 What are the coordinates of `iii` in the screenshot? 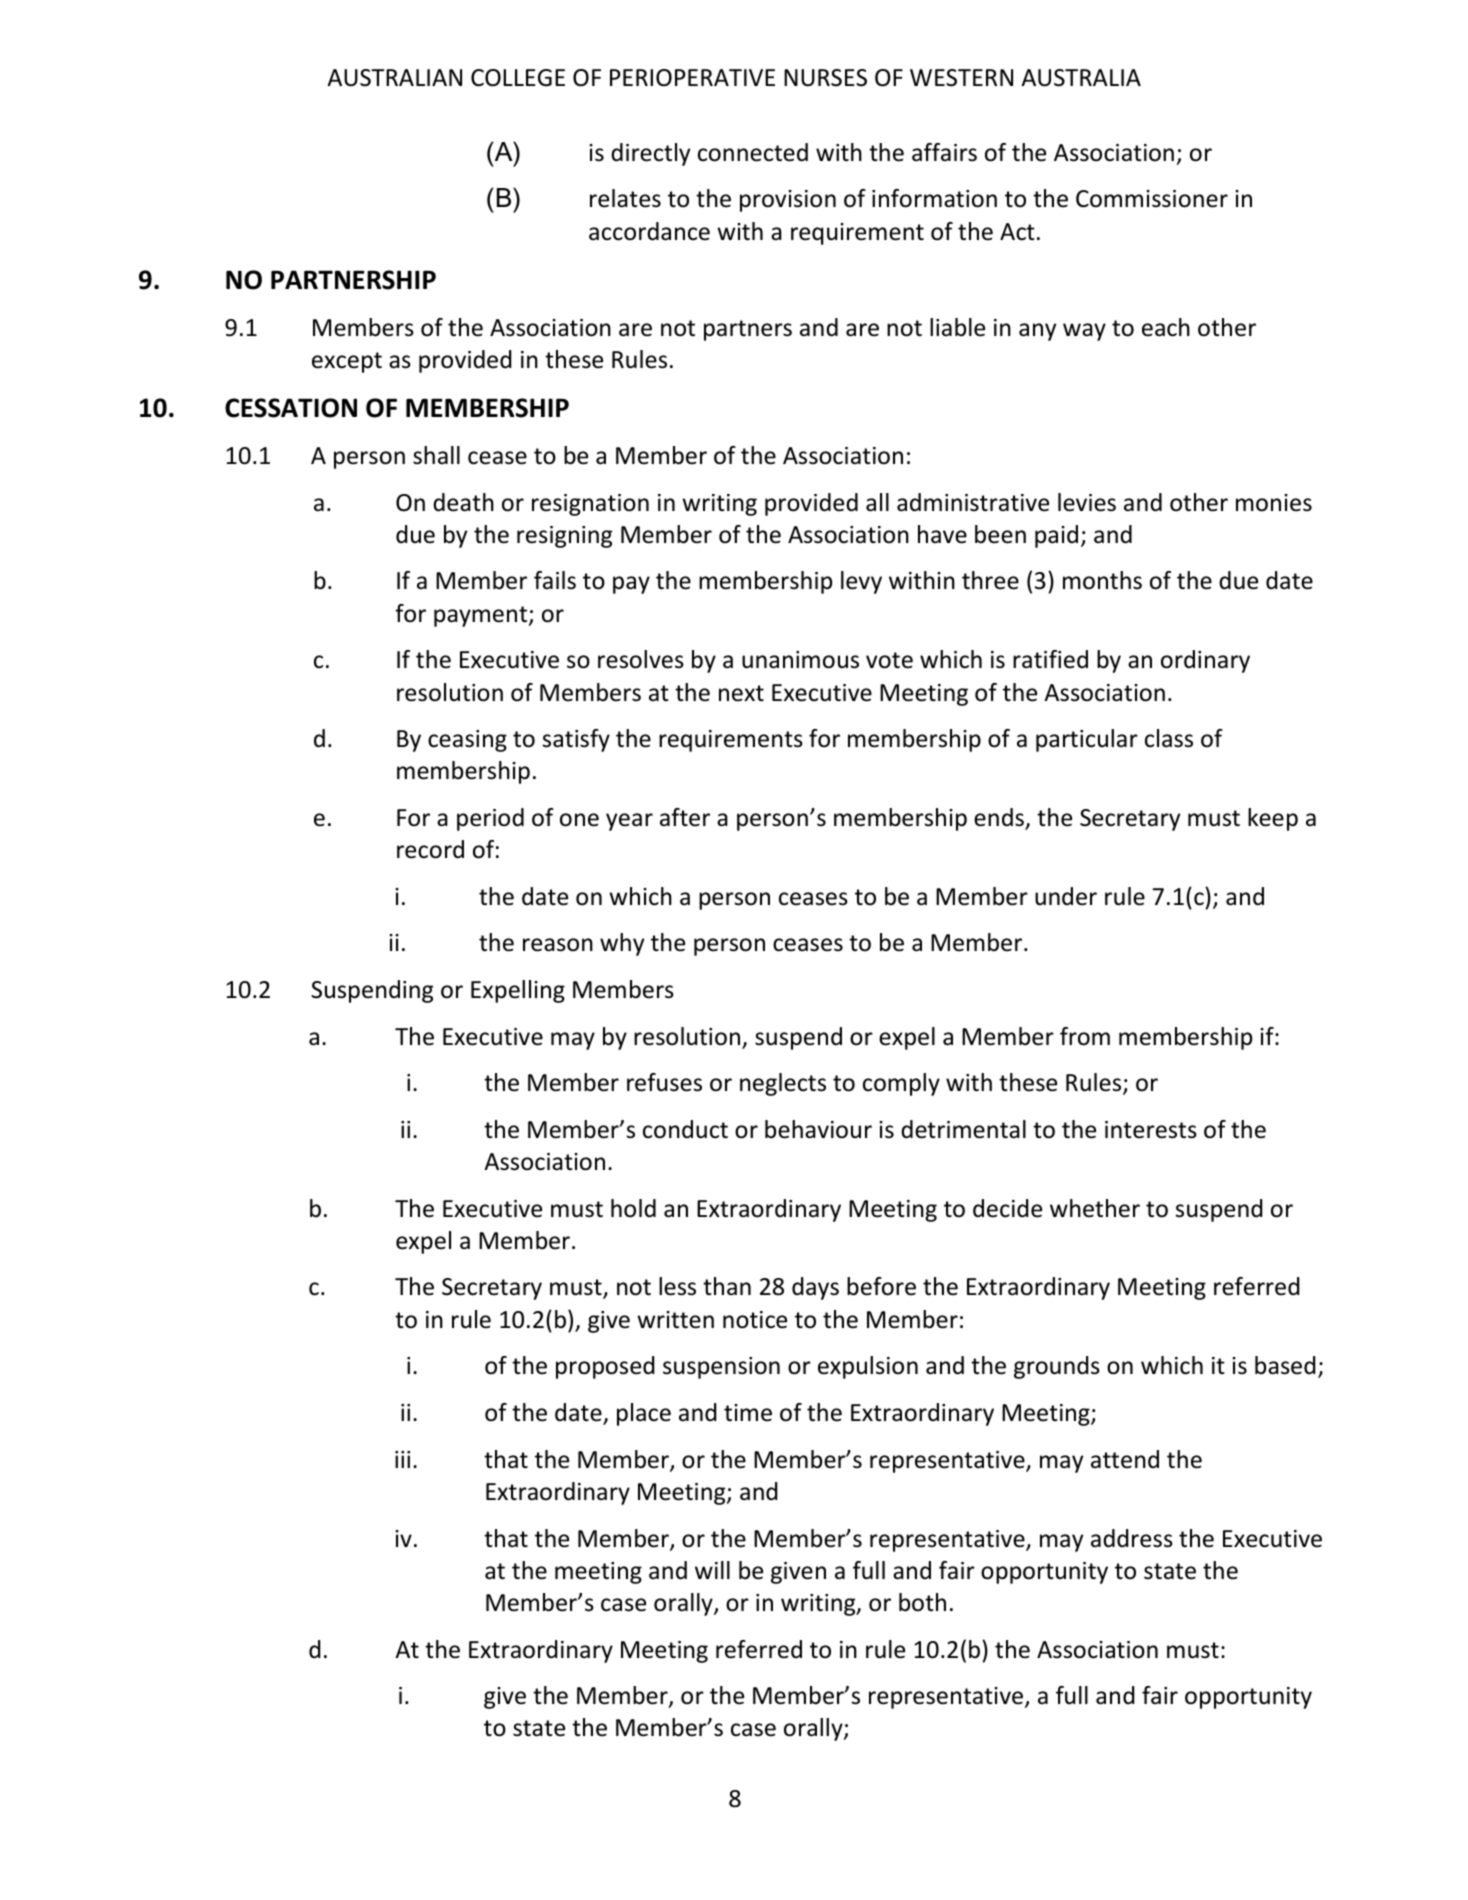 It's located at (402, 1459).
